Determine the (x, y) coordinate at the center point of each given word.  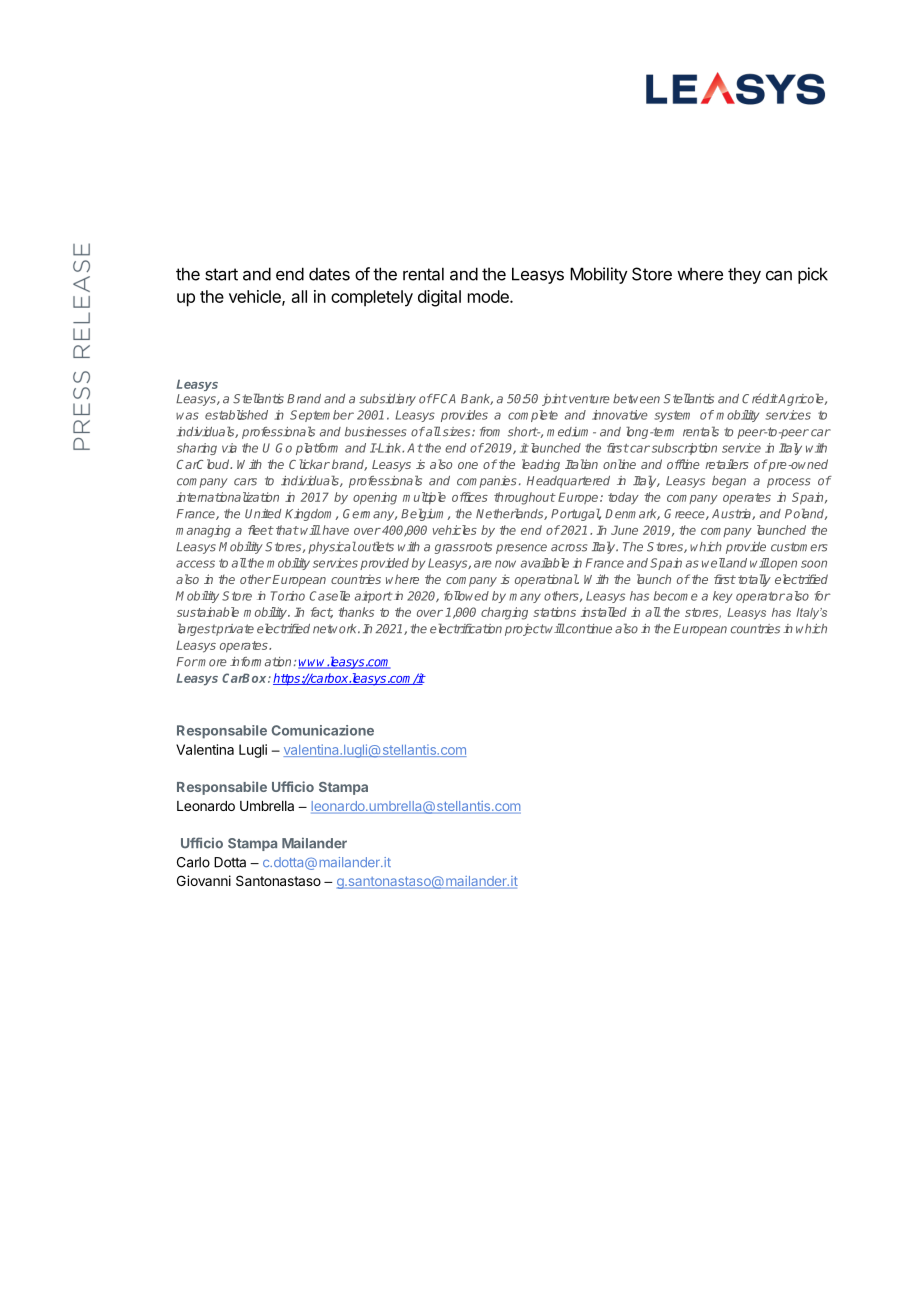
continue (588, 629)
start (221, 274)
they (744, 275)
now (505, 564)
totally (754, 580)
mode (489, 296)
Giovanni (204, 880)
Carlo (193, 862)
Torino (288, 596)
